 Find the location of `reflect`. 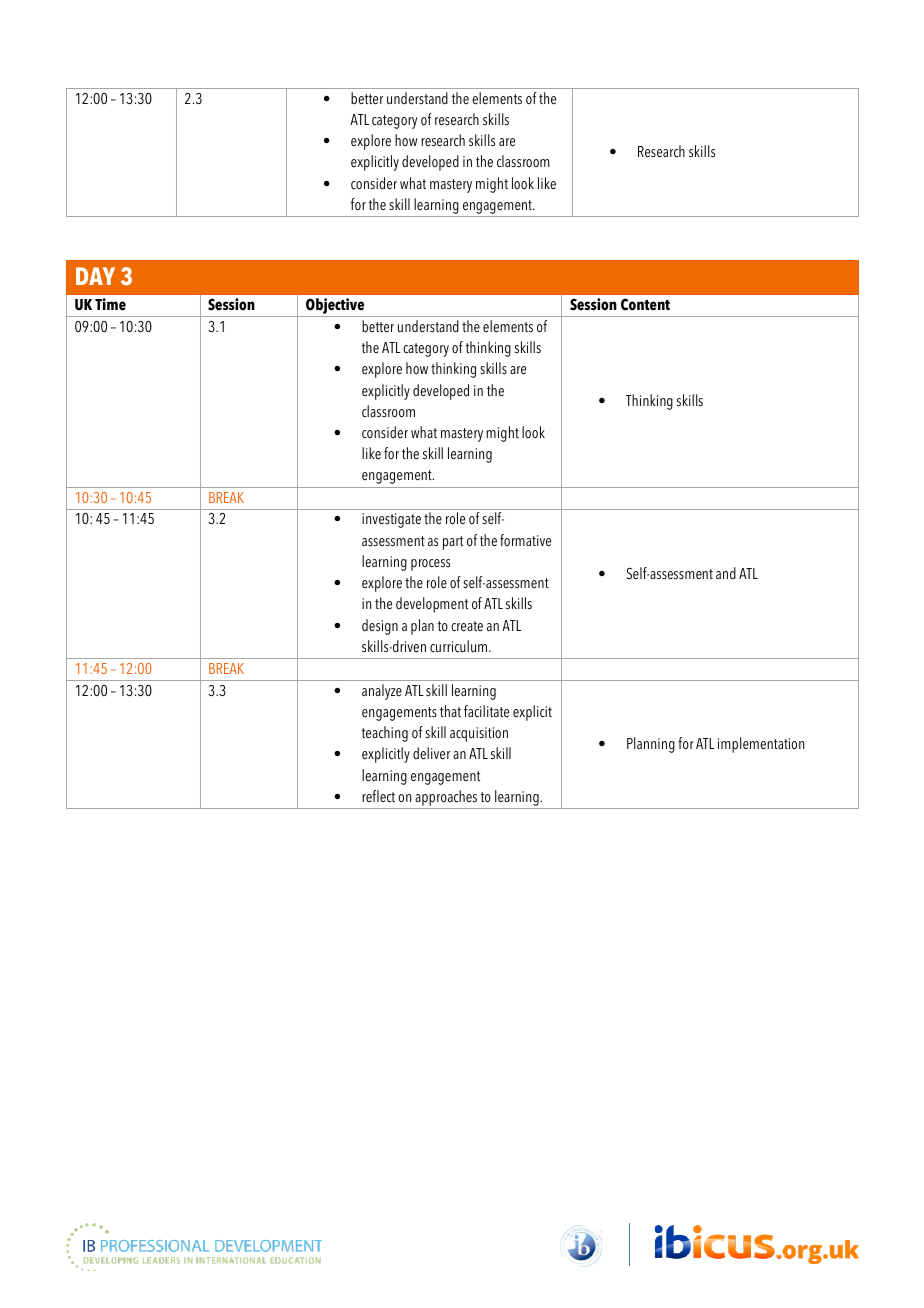

reflect is located at coordinates (378, 796).
